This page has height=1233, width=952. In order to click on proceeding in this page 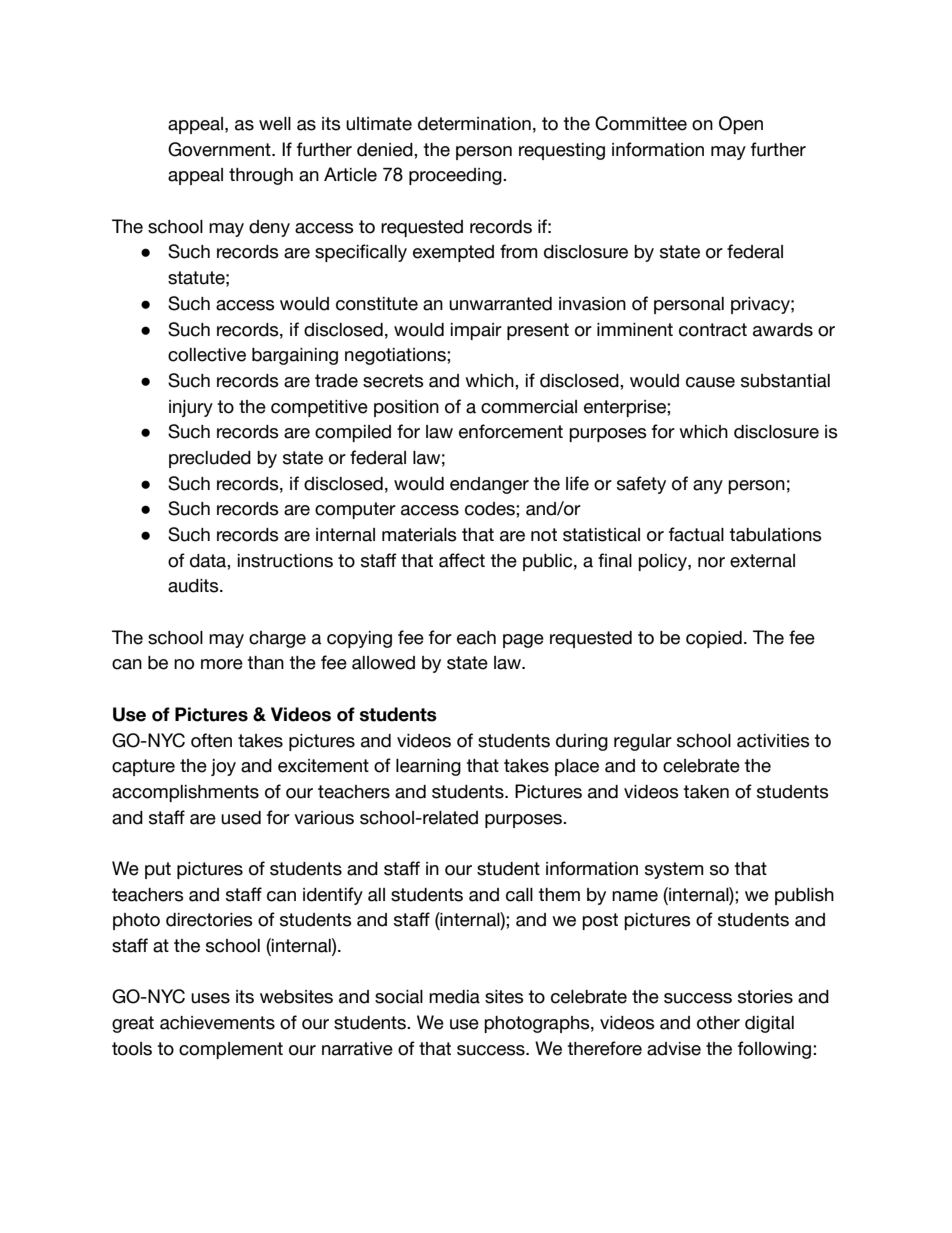, I will do `click(456, 176)`.
